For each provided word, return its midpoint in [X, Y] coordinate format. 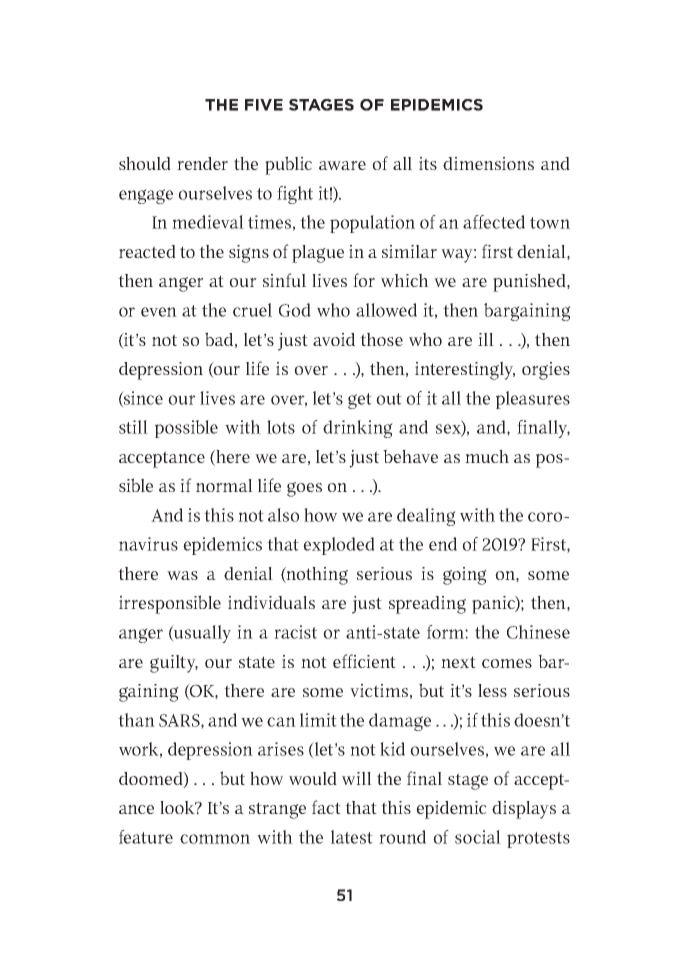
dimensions [488, 163]
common [215, 839]
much [487, 456]
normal [224, 485]
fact [326, 807]
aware [342, 165]
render [202, 163]
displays [524, 810]
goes [304, 489]
